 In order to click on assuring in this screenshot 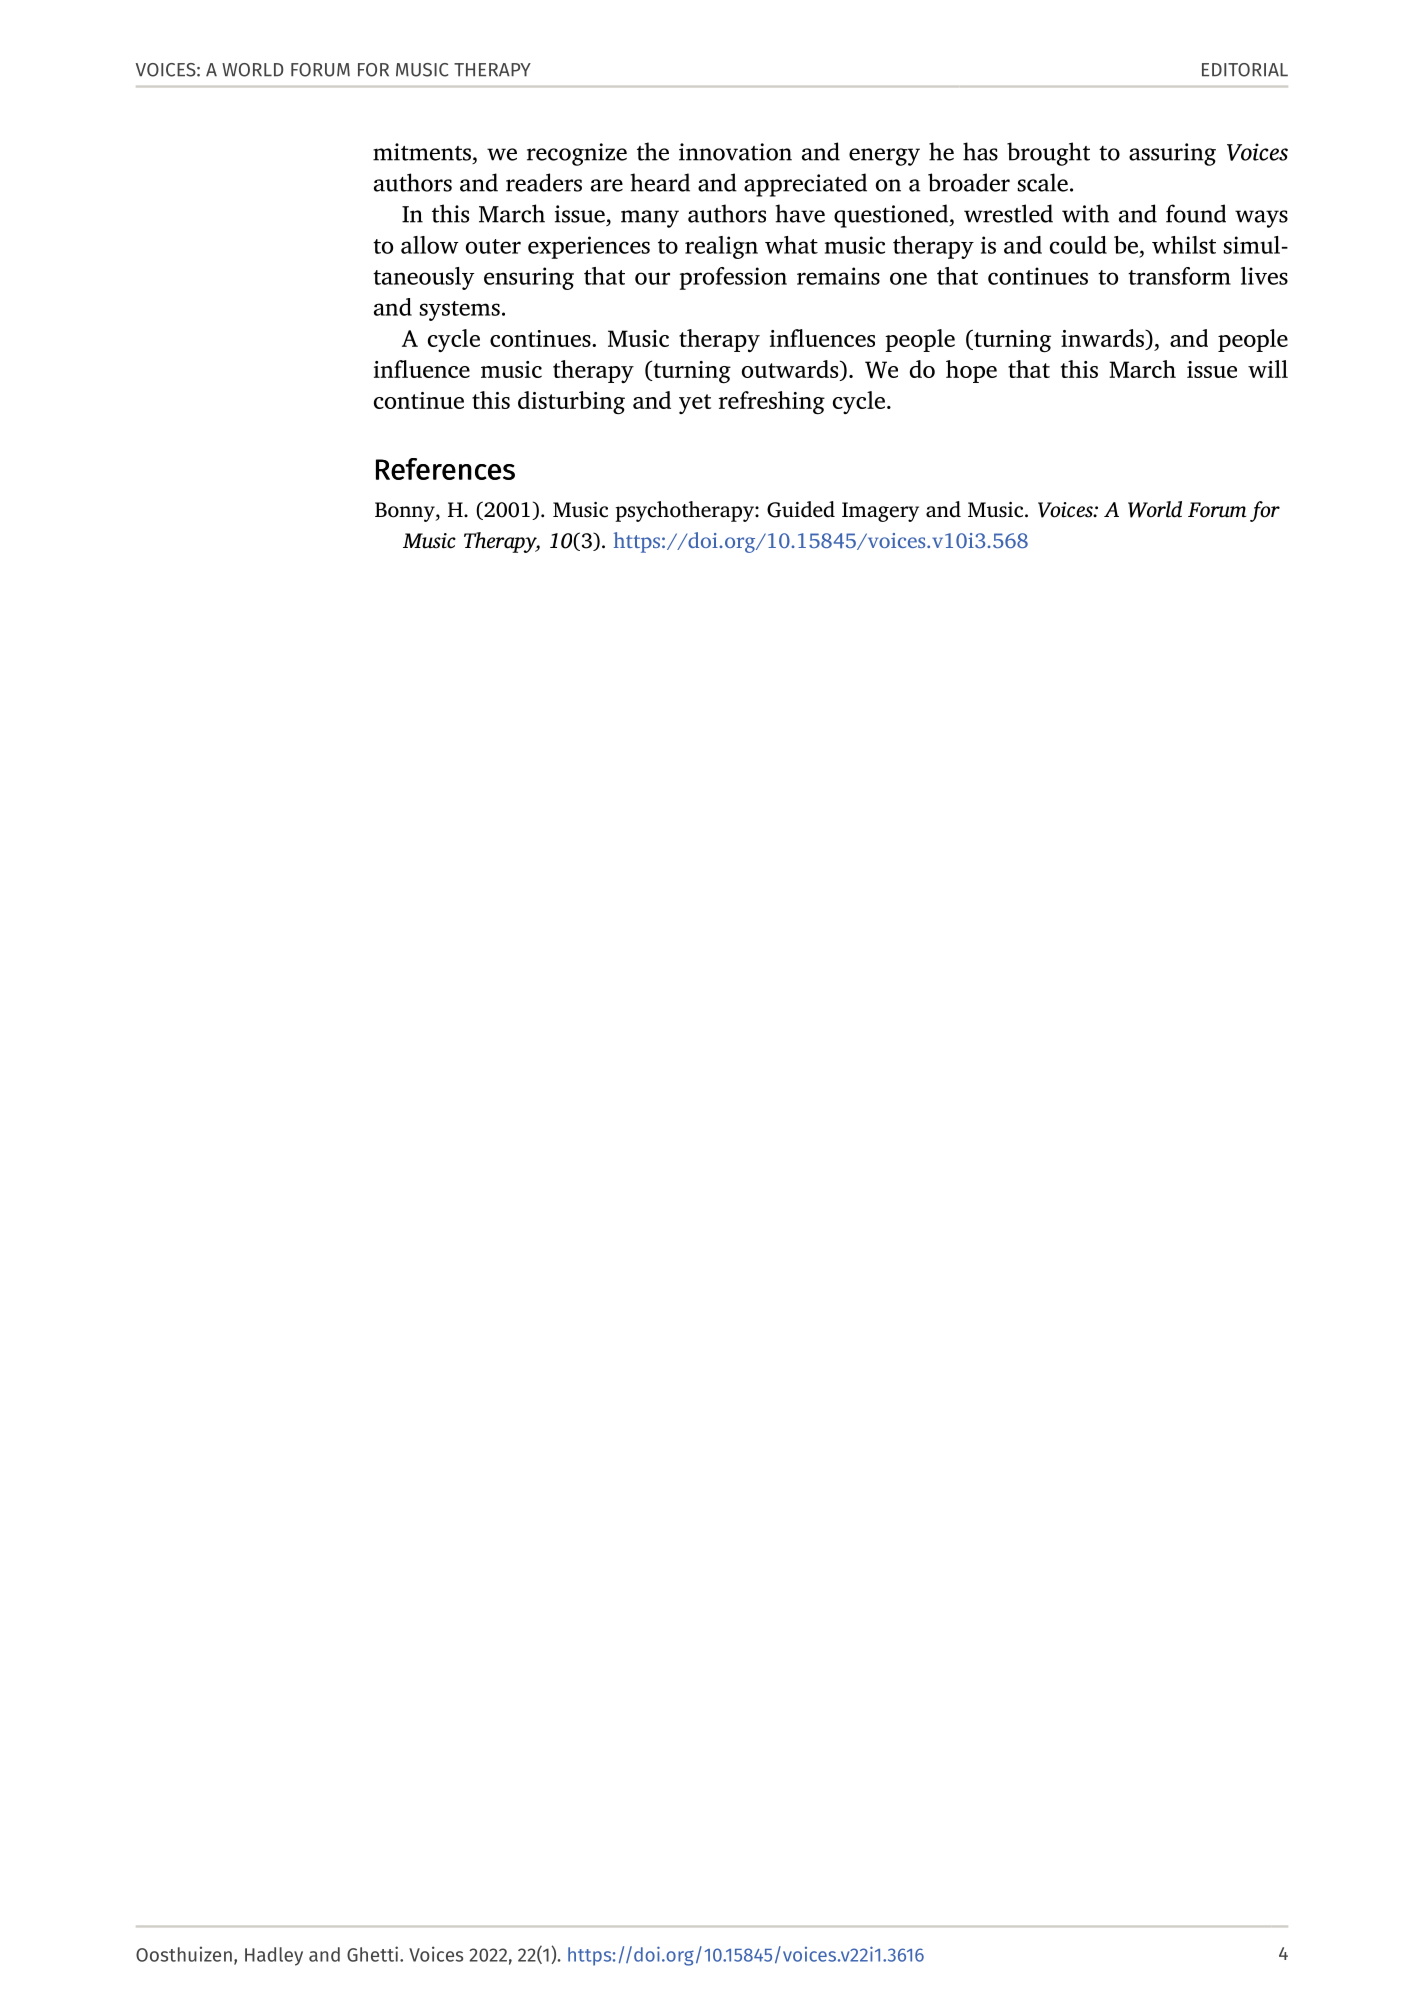, I will do `click(1172, 154)`.
